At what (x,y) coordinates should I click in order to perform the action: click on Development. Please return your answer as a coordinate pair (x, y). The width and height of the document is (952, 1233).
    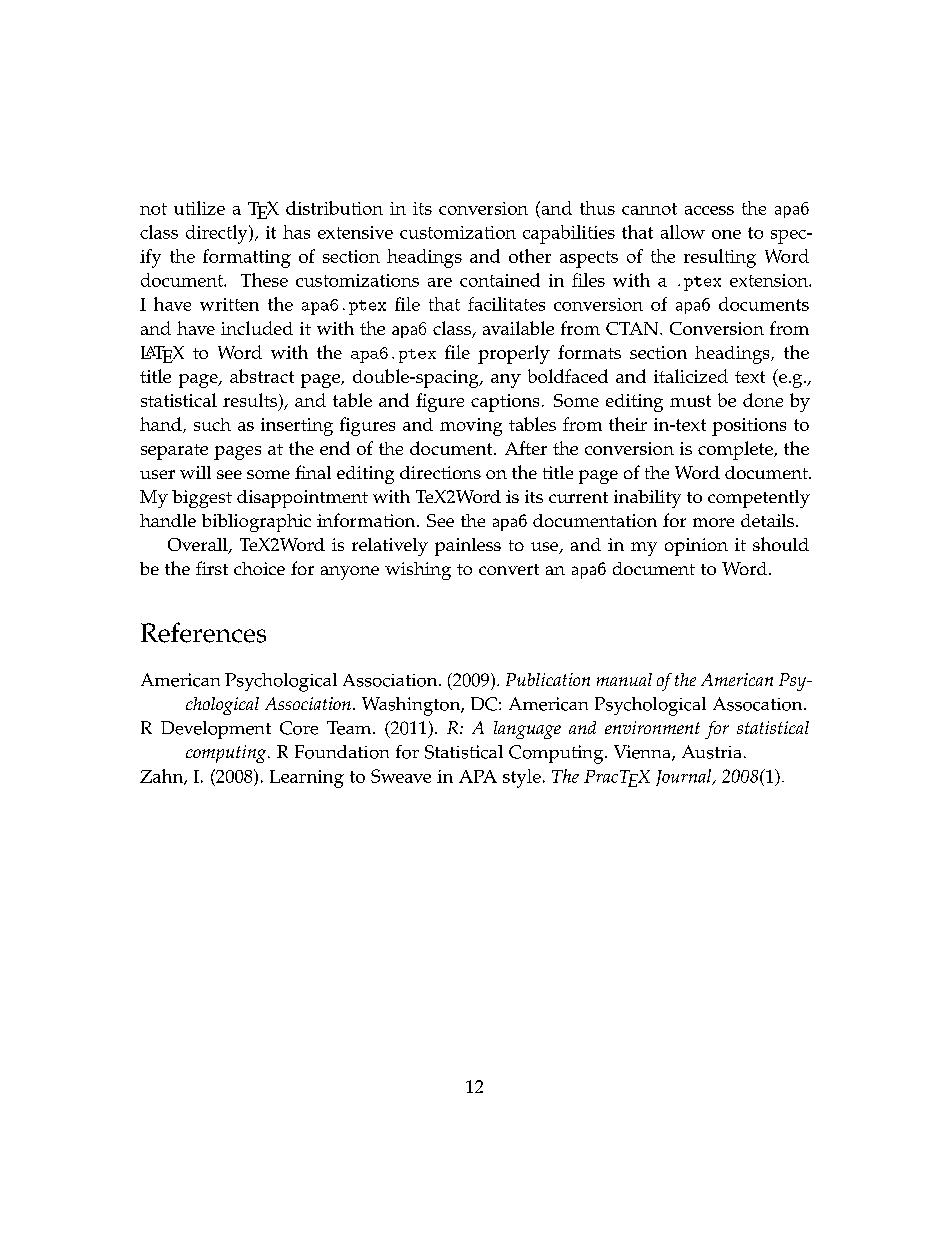
    Looking at the image, I should click on (216, 730).
